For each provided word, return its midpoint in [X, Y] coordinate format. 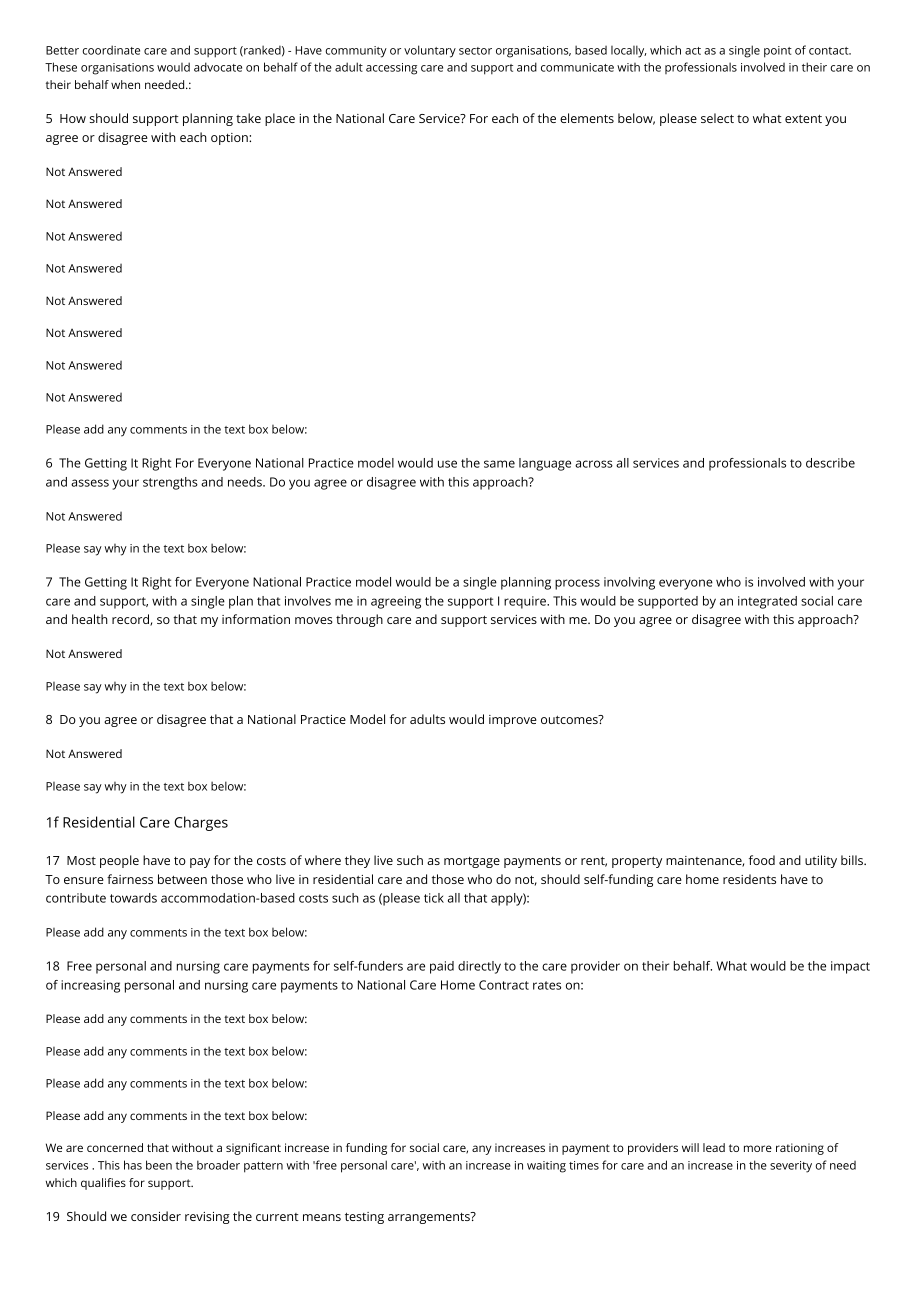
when [125, 84]
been [159, 1165]
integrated [767, 602]
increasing [90, 986]
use [447, 464]
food [762, 860]
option [230, 139]
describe [830, 463]
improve [513, 721]
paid [442, 967]
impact [850, 967]
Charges [201, 823]
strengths [170, 483]
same [499, 464]
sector [475, 51]
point [778, 52]
